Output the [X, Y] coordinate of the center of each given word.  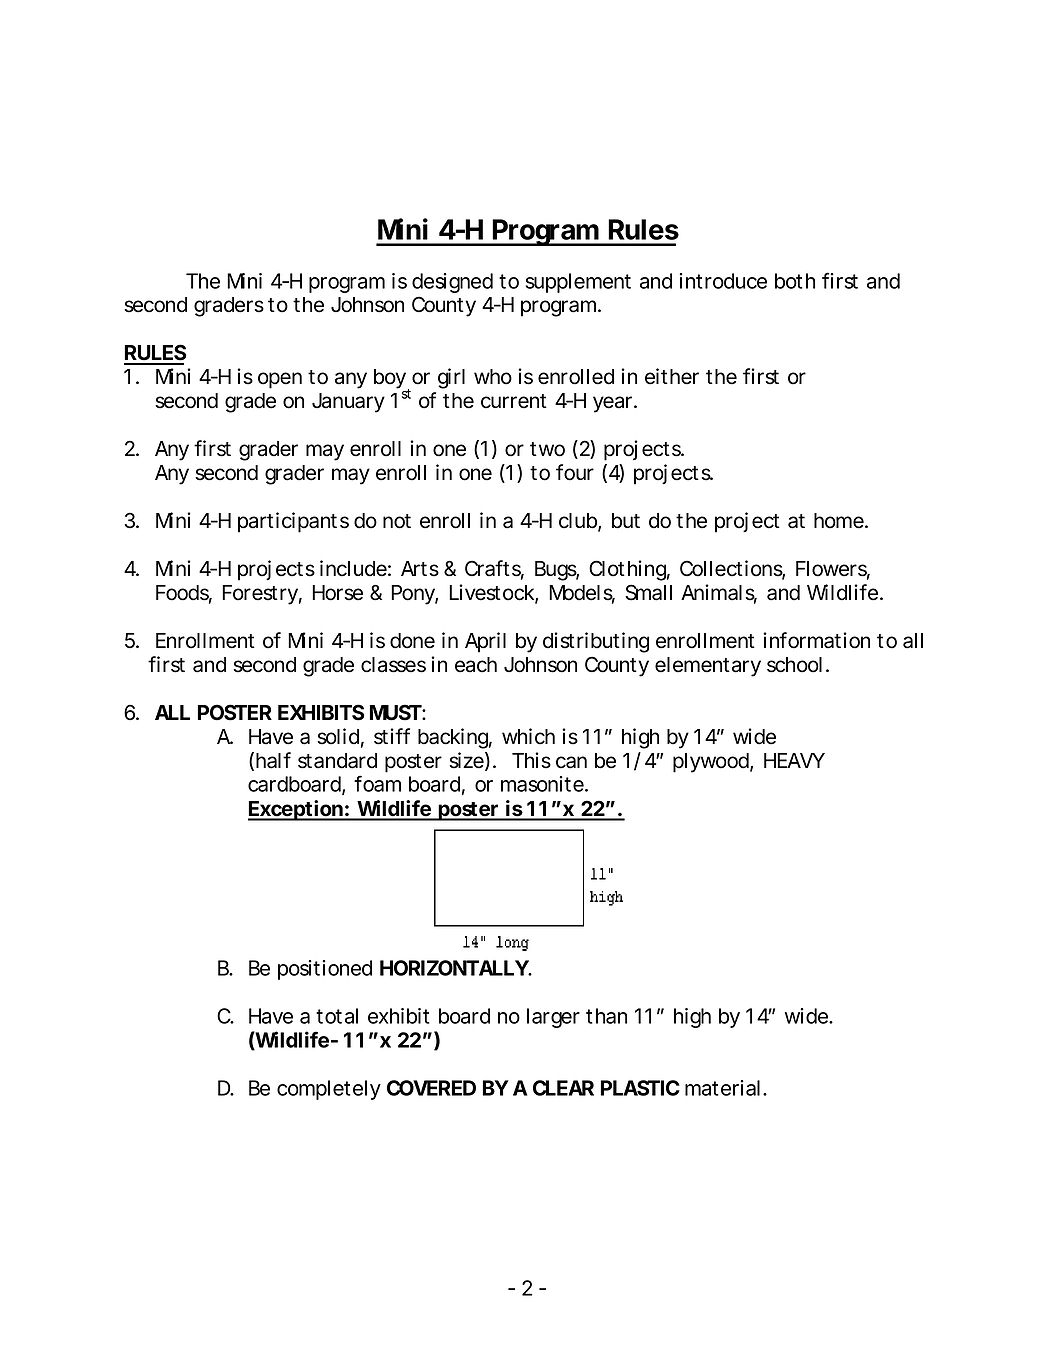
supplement [578, 283]
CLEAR [563, 1088]
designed [452, 283]
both [795, 281]
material [722, 1088]
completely [329, 1090]
